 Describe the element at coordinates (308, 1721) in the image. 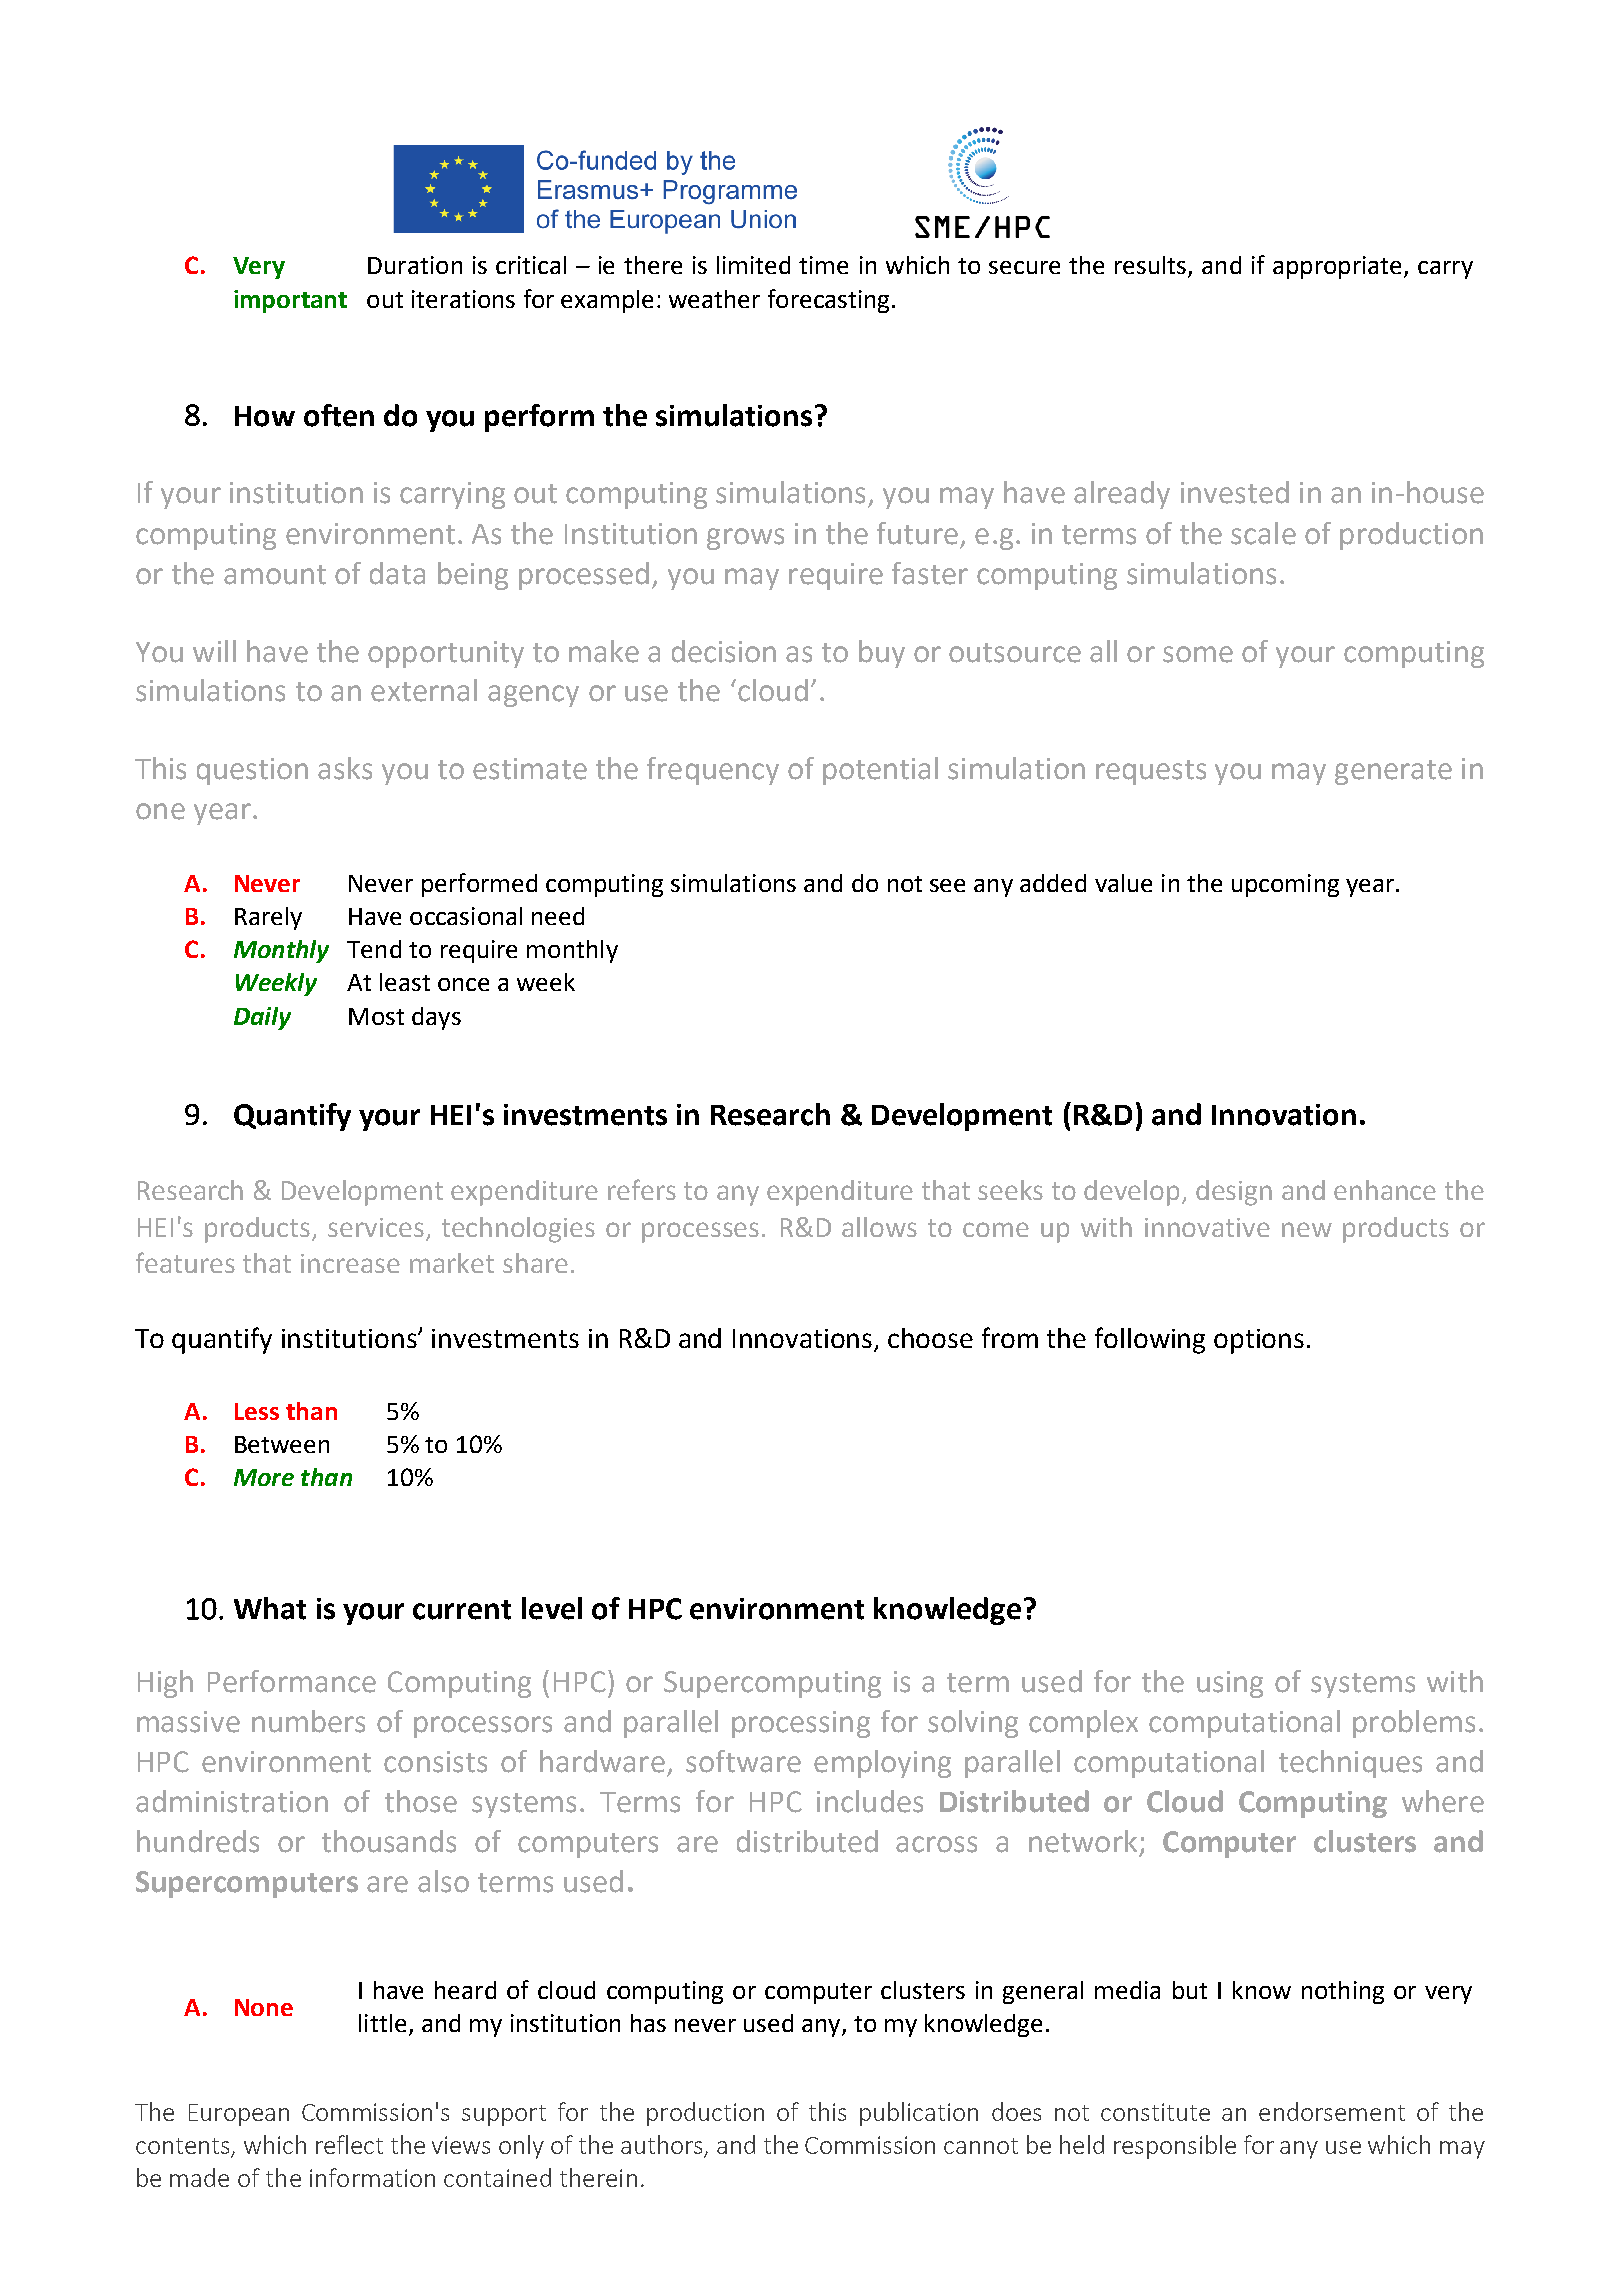

I see `numbers` at that location.
